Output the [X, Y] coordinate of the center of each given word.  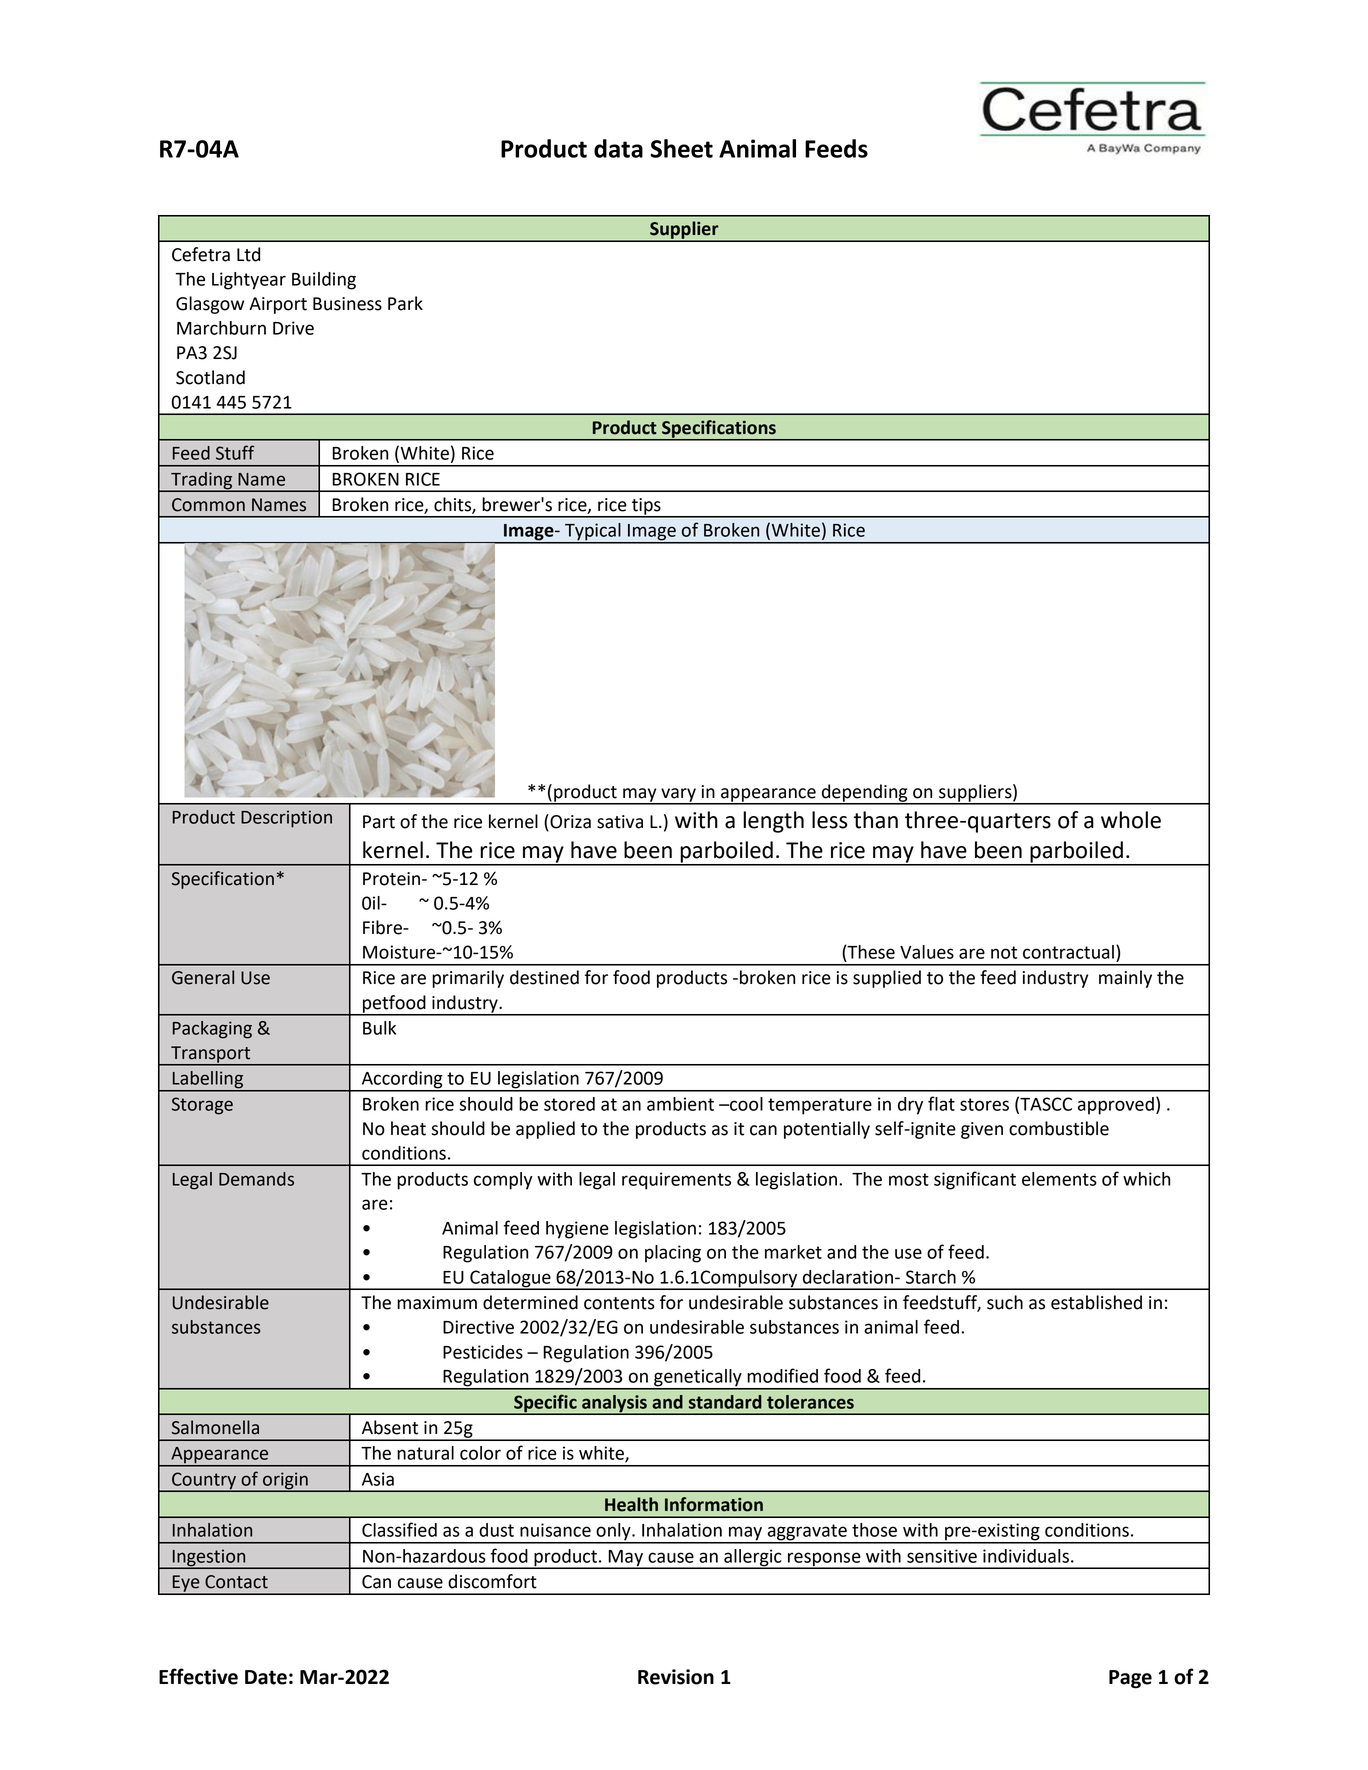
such [1005, 1302]
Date [266, 1677]
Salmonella [215, 1427]
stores [984, 1104]
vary [678, 796]
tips [646, 507]
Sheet [682, 148]
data [618, 148]
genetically [698, 1379]
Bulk [379, 1028]
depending [864, 794]
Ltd [248, 254]
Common [208, 505]
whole [1131, 820]
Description [286, 819]
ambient [680, 1104]
